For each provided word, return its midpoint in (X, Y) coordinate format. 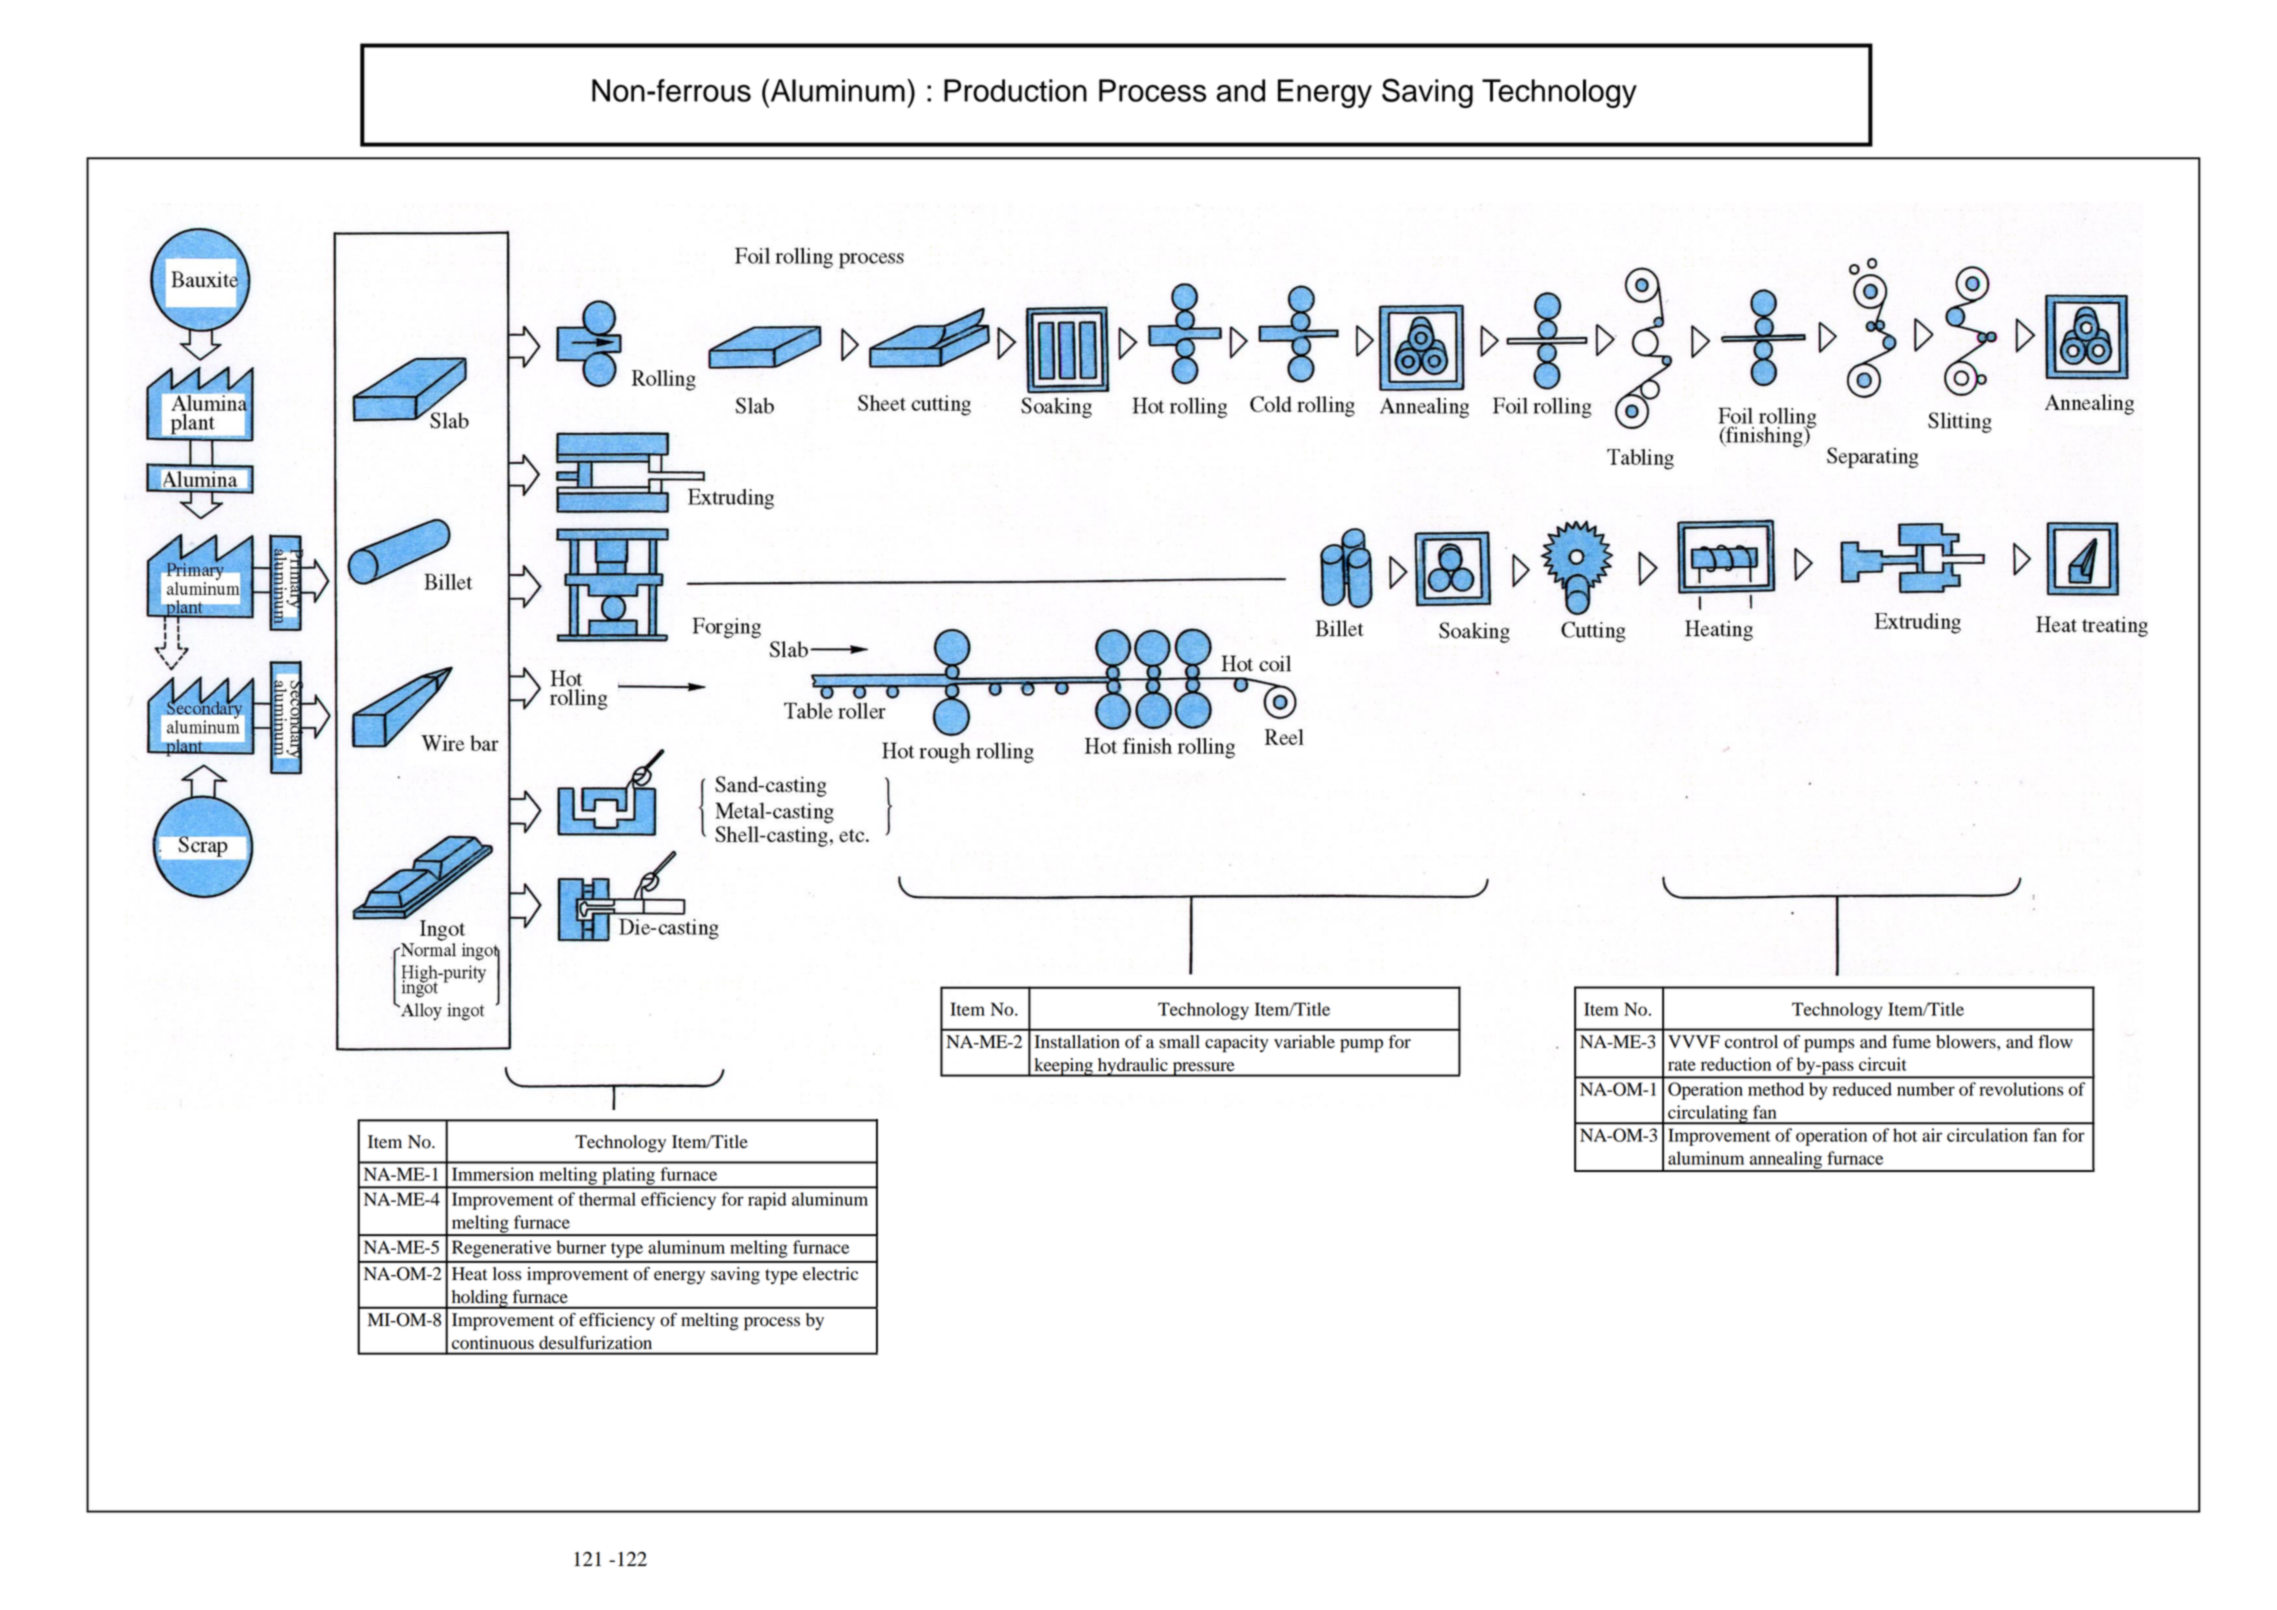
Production (1015, 90)
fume (1911, 1042)
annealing (1786, 1161)
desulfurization (595, 1342)
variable (1304, 1042)
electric (830, 1274)
